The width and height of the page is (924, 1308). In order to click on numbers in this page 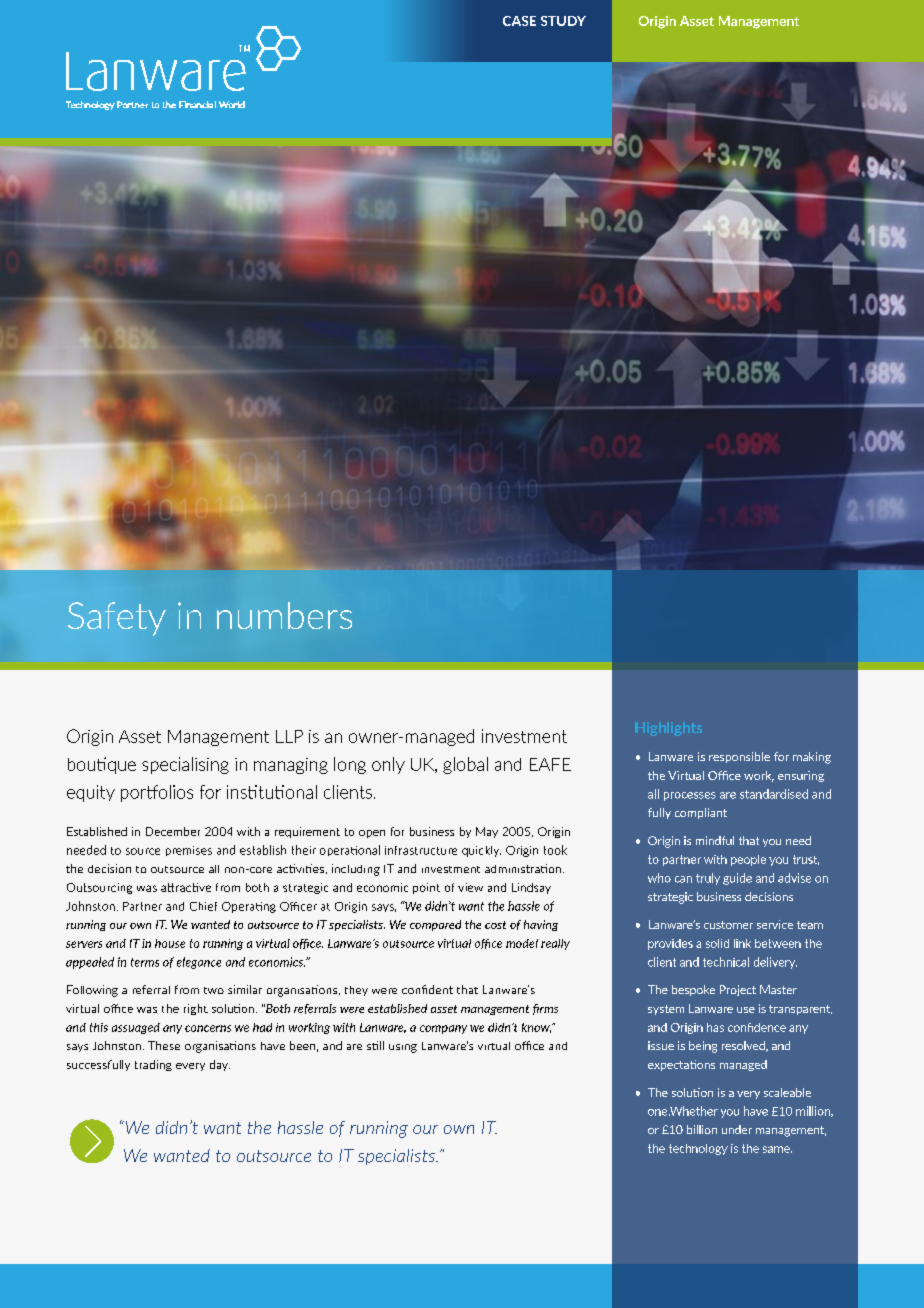, I will do `click(284, 615)`.
